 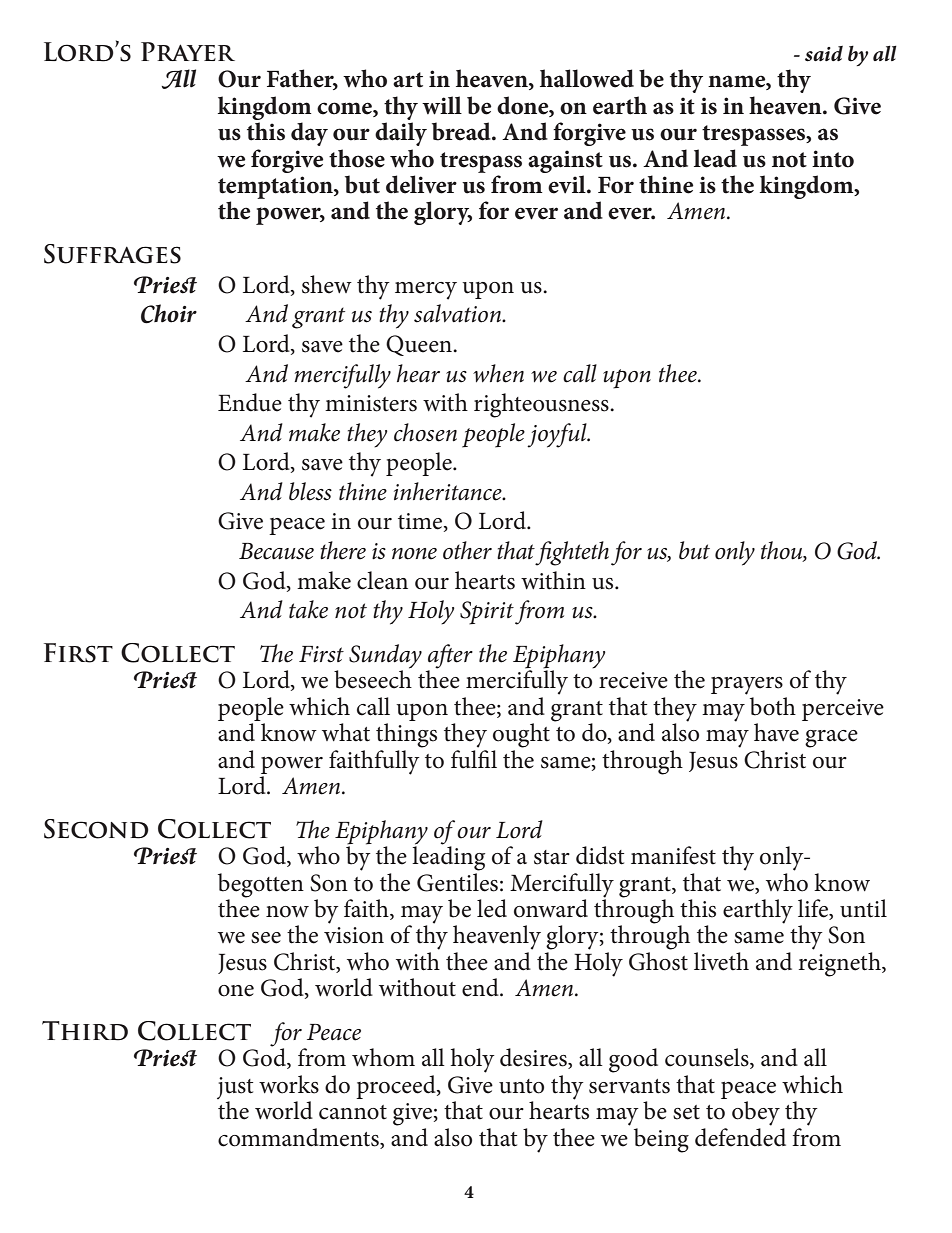 I want to click on said, so click(x=824, y=54).
